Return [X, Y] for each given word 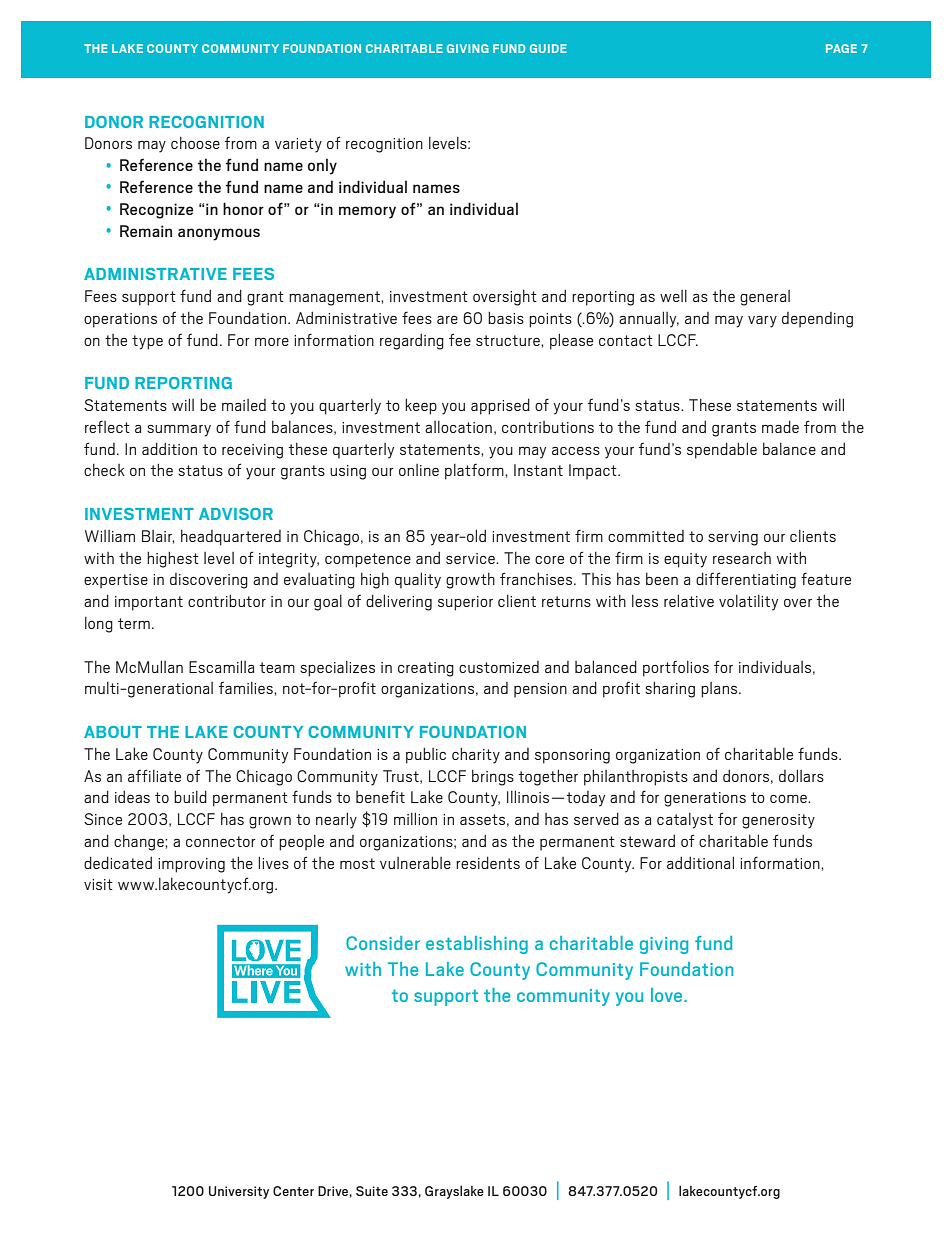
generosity [778, 821]
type [147, 342]
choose [195, 143]
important [149, 603]
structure [509, 340]
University [239, 1192]
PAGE [841, 48]
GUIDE [548, 48]
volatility [748, 603]
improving [191, 865]
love [668, 995]
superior [465, 603]
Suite [372, 1191]
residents [488, 862]
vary [762, 322]
